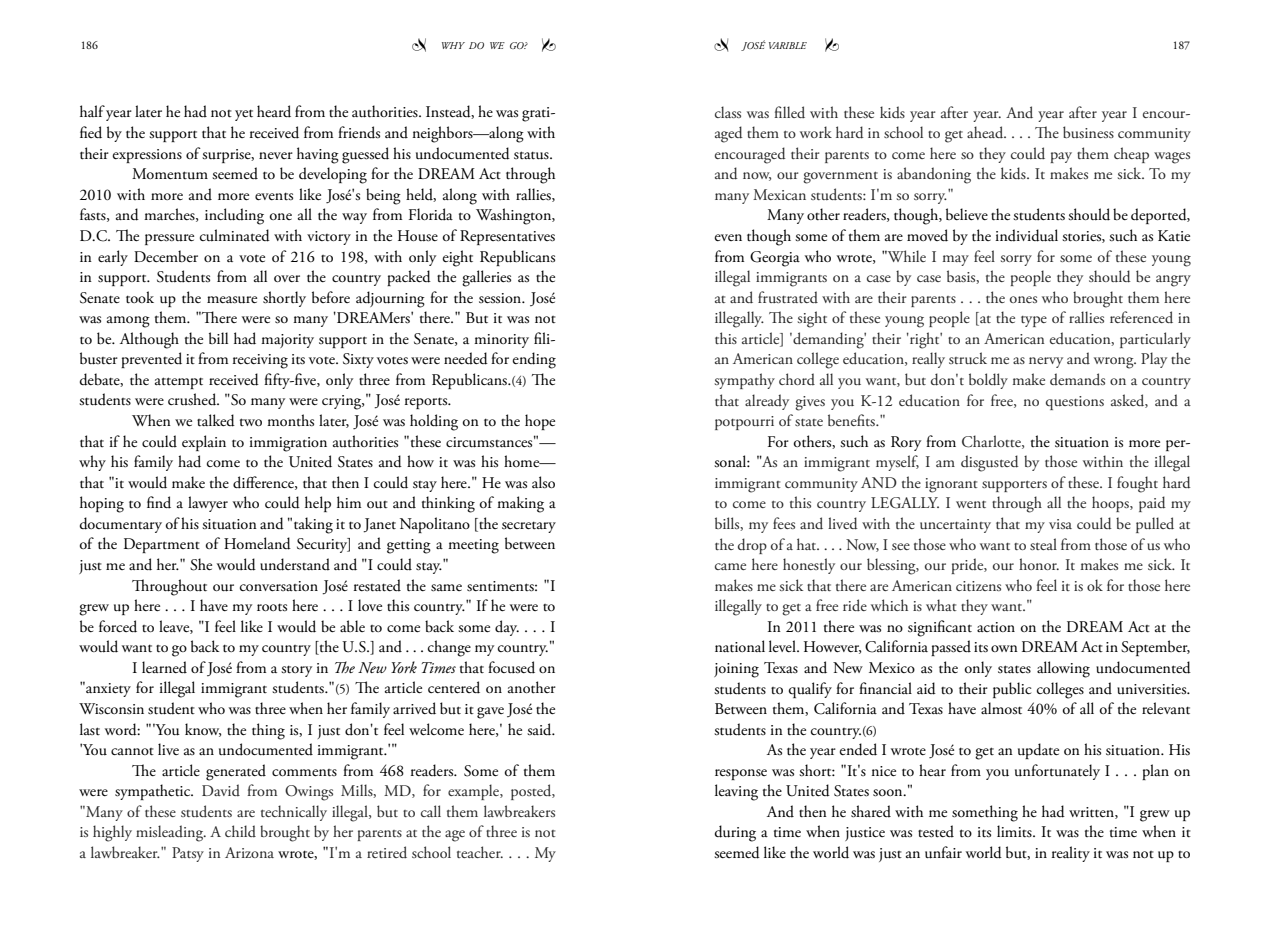  I want to click on class, so click(728, 112).
